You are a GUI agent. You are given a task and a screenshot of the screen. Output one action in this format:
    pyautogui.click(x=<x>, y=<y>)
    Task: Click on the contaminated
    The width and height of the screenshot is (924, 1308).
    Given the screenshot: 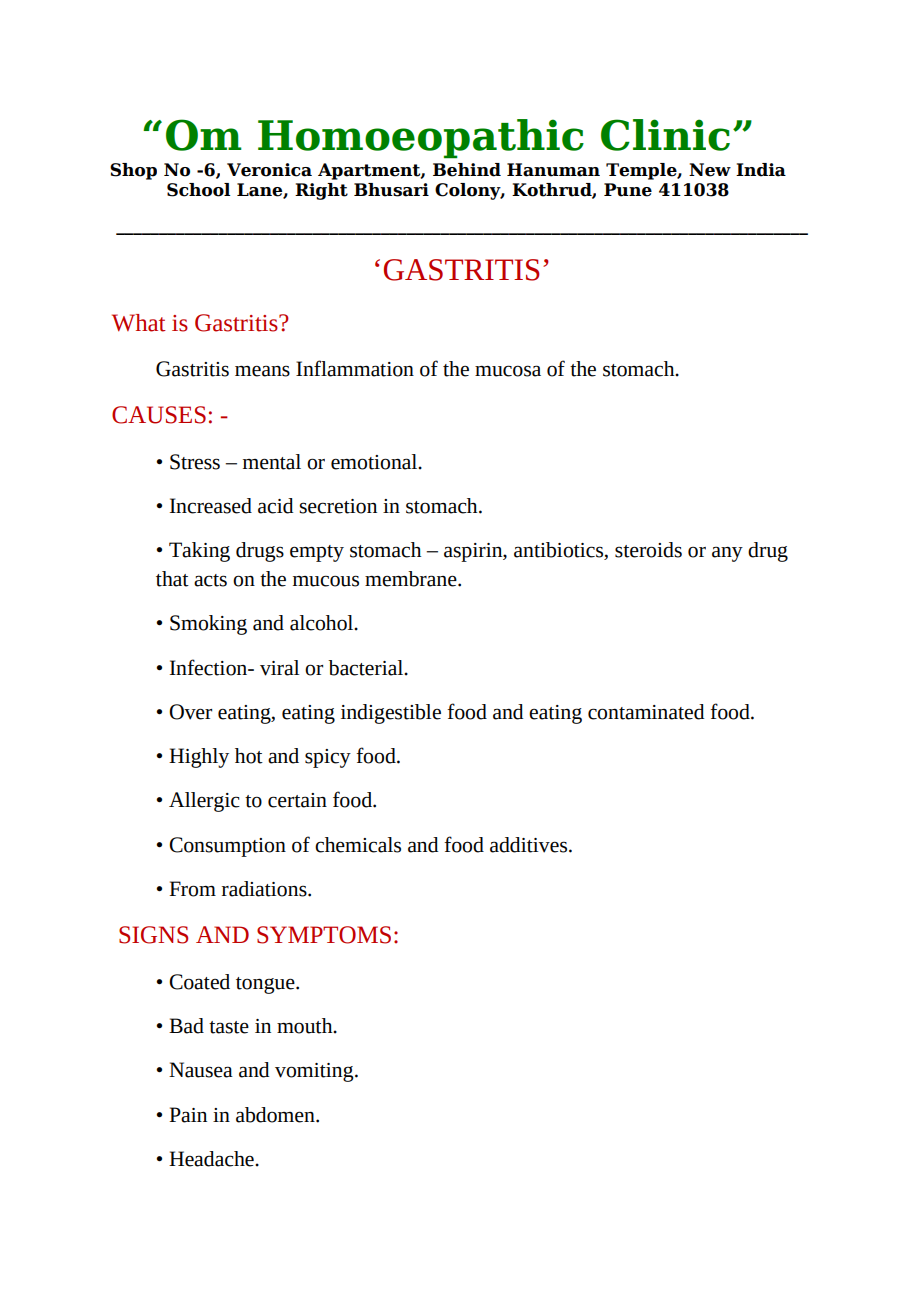 What is the action you would take?
    pyautogui.click(x=646, y=712)
